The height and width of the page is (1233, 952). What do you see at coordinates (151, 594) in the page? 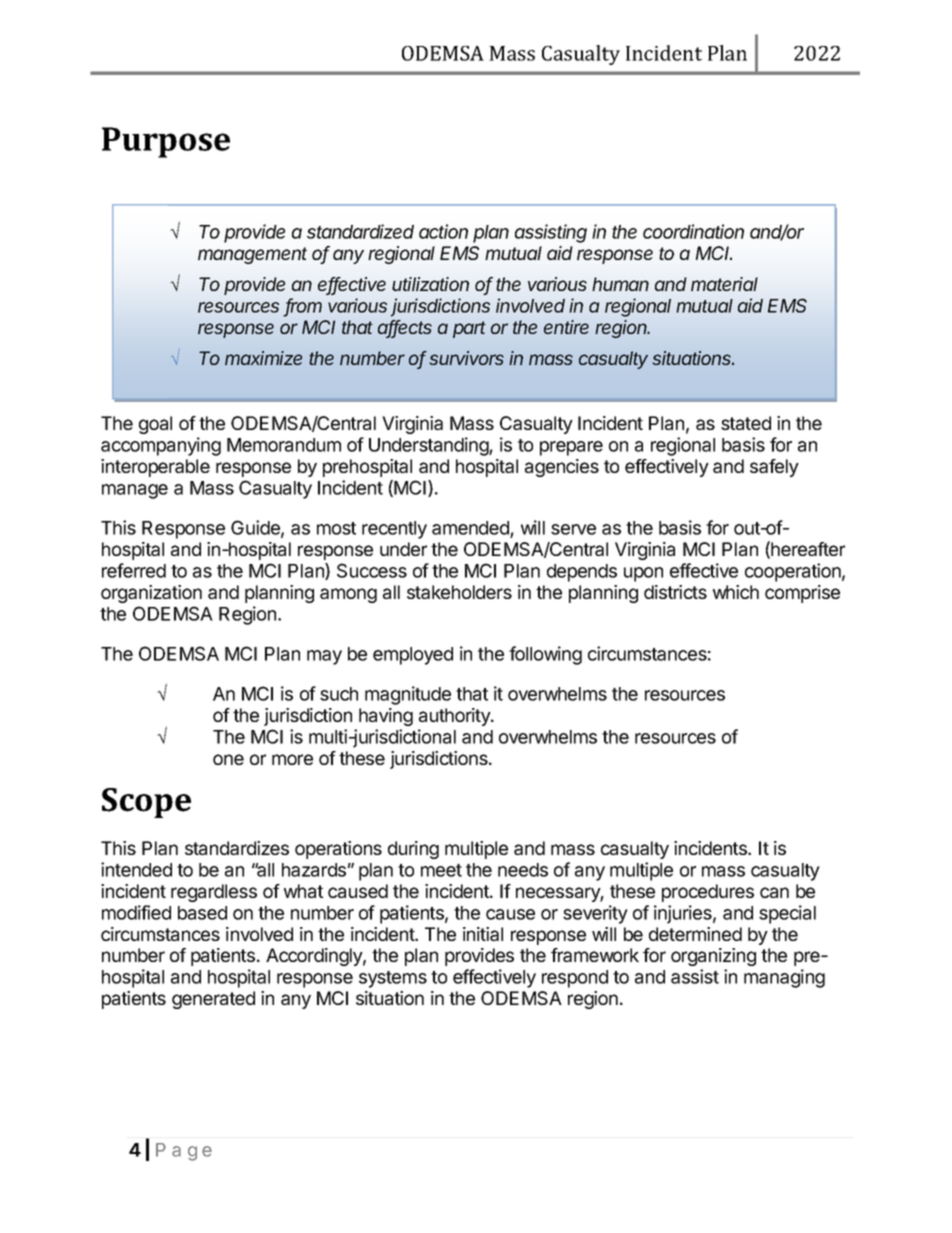
I see `organization` at bounding box center [151, 594].
